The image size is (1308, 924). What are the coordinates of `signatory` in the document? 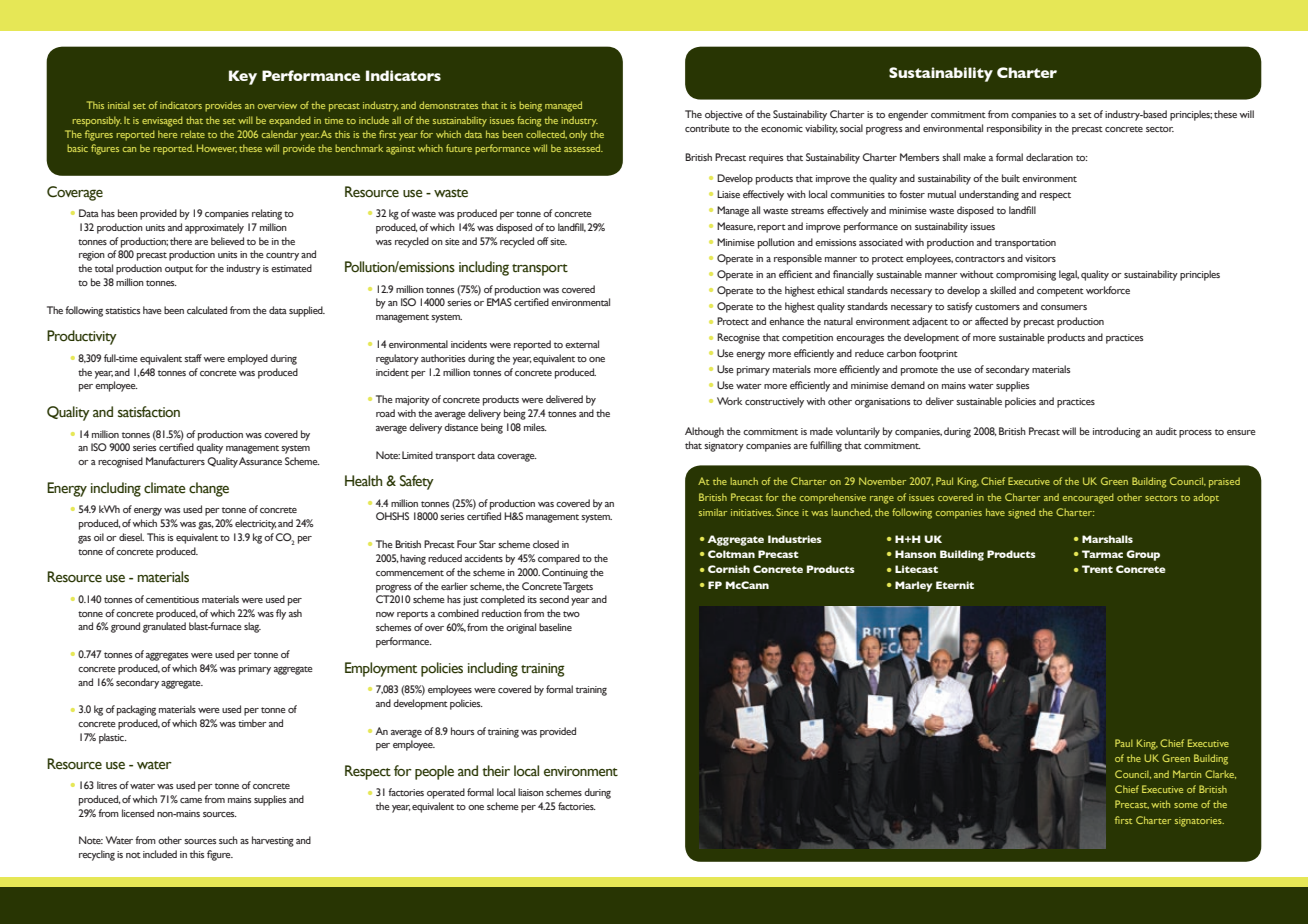 It's located at (724, 447).
